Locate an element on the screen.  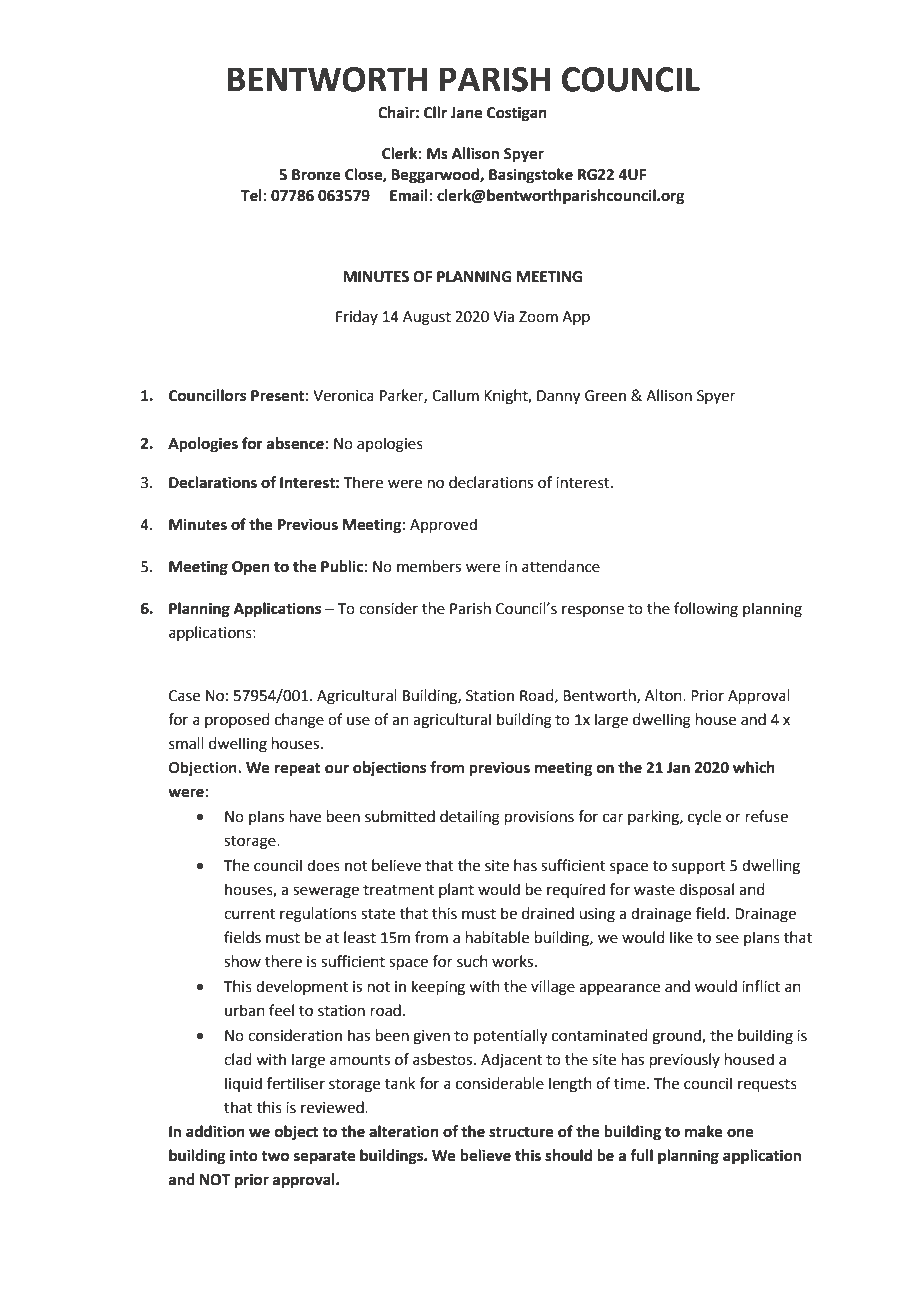
Zoom is located at coordinates (538, 317).
